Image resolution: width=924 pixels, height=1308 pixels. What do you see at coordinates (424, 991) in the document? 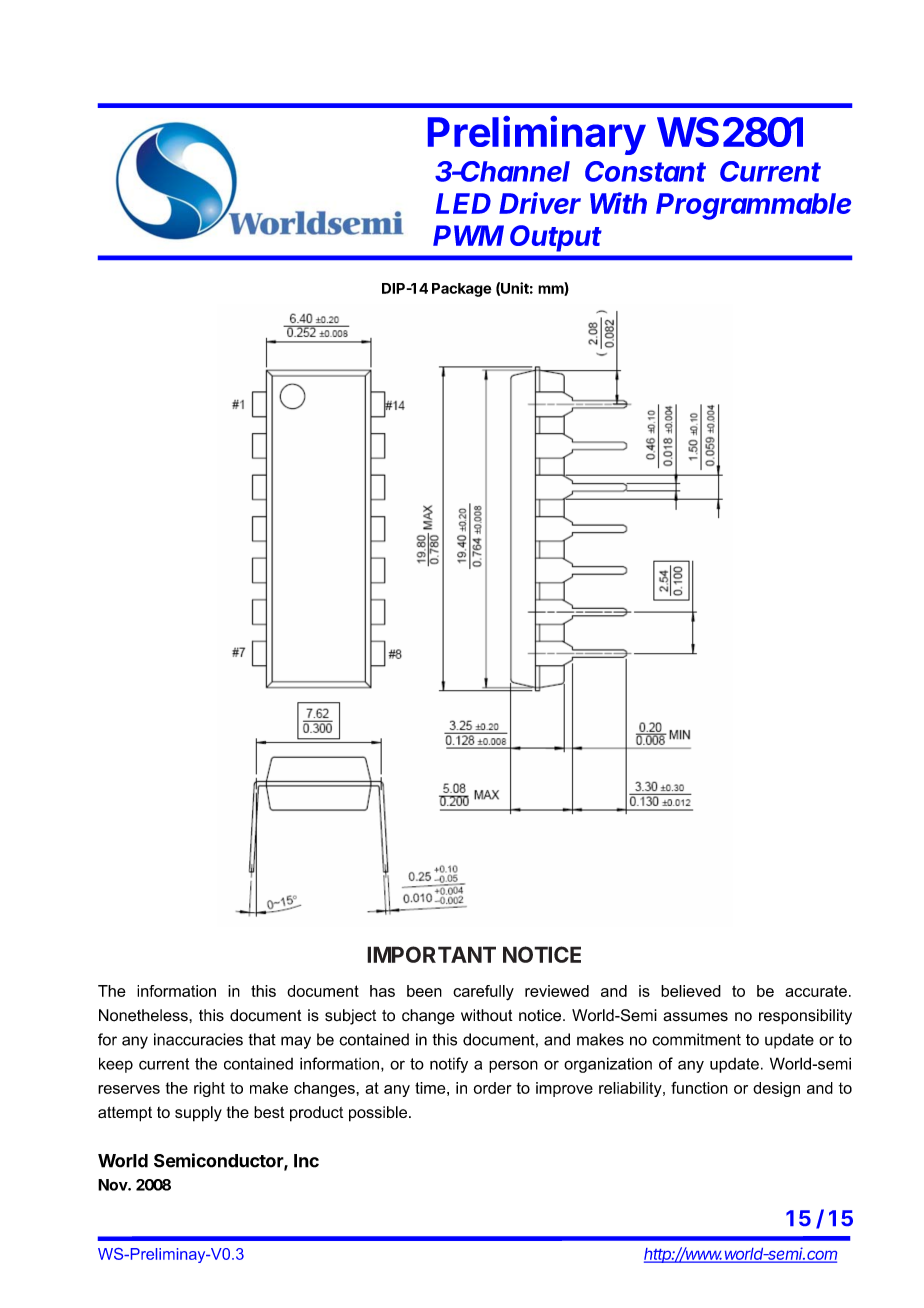
I see `been` at bounding box center [424, 991].
